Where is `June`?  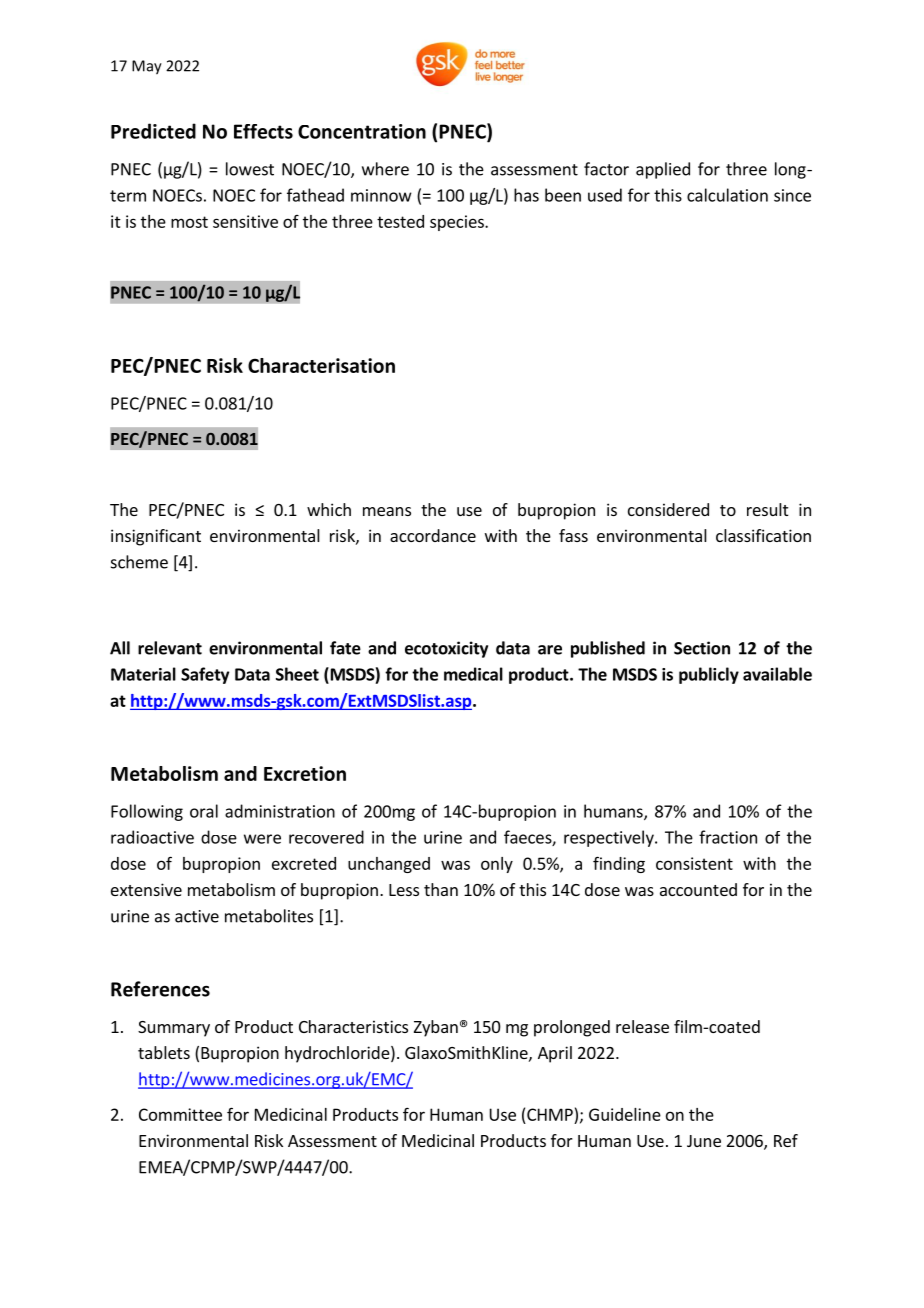 June is located at coordinates (704, 1141).
